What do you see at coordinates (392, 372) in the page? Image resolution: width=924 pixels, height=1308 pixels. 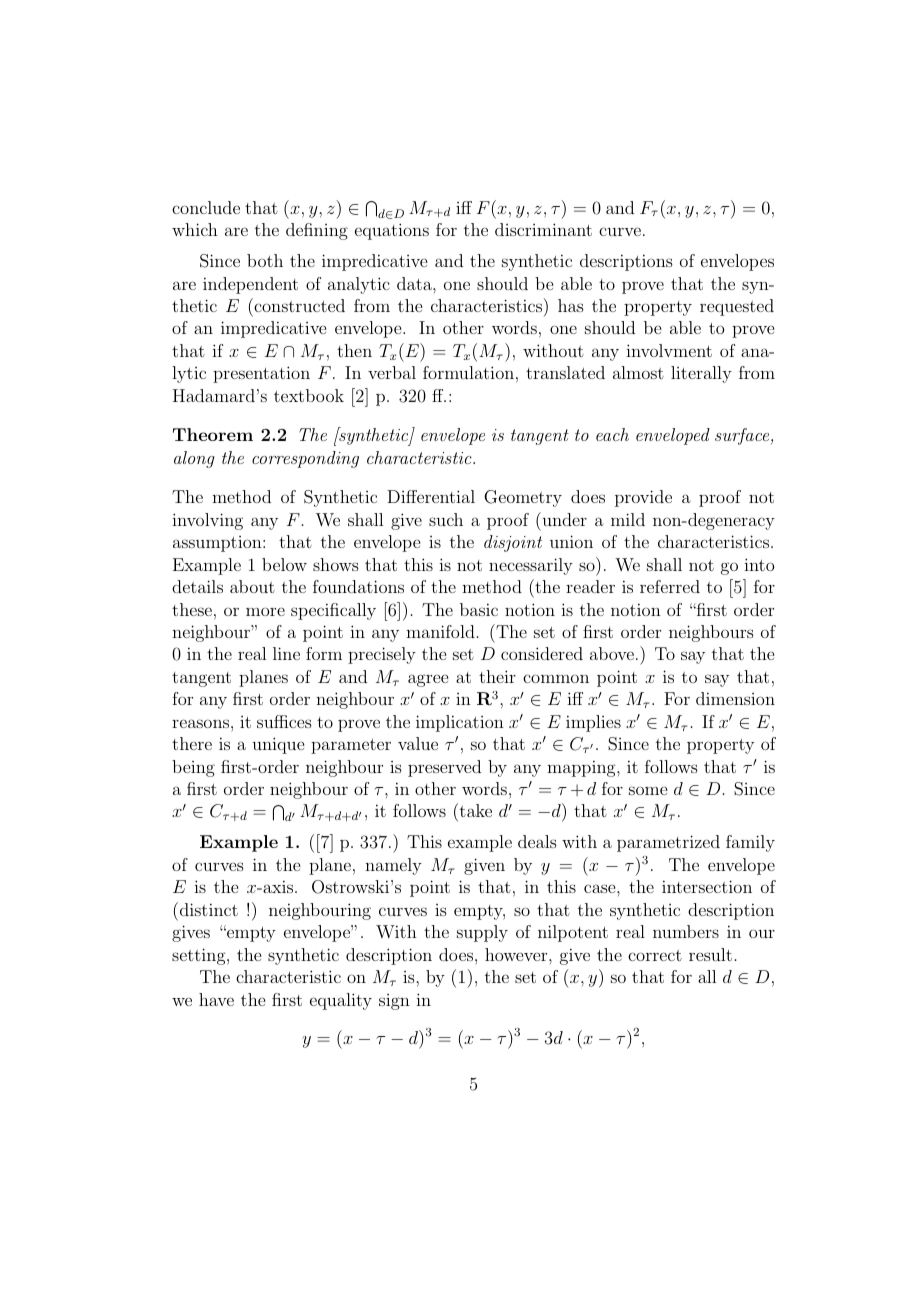 I see `verbal` at bounding box center [392, 372].
